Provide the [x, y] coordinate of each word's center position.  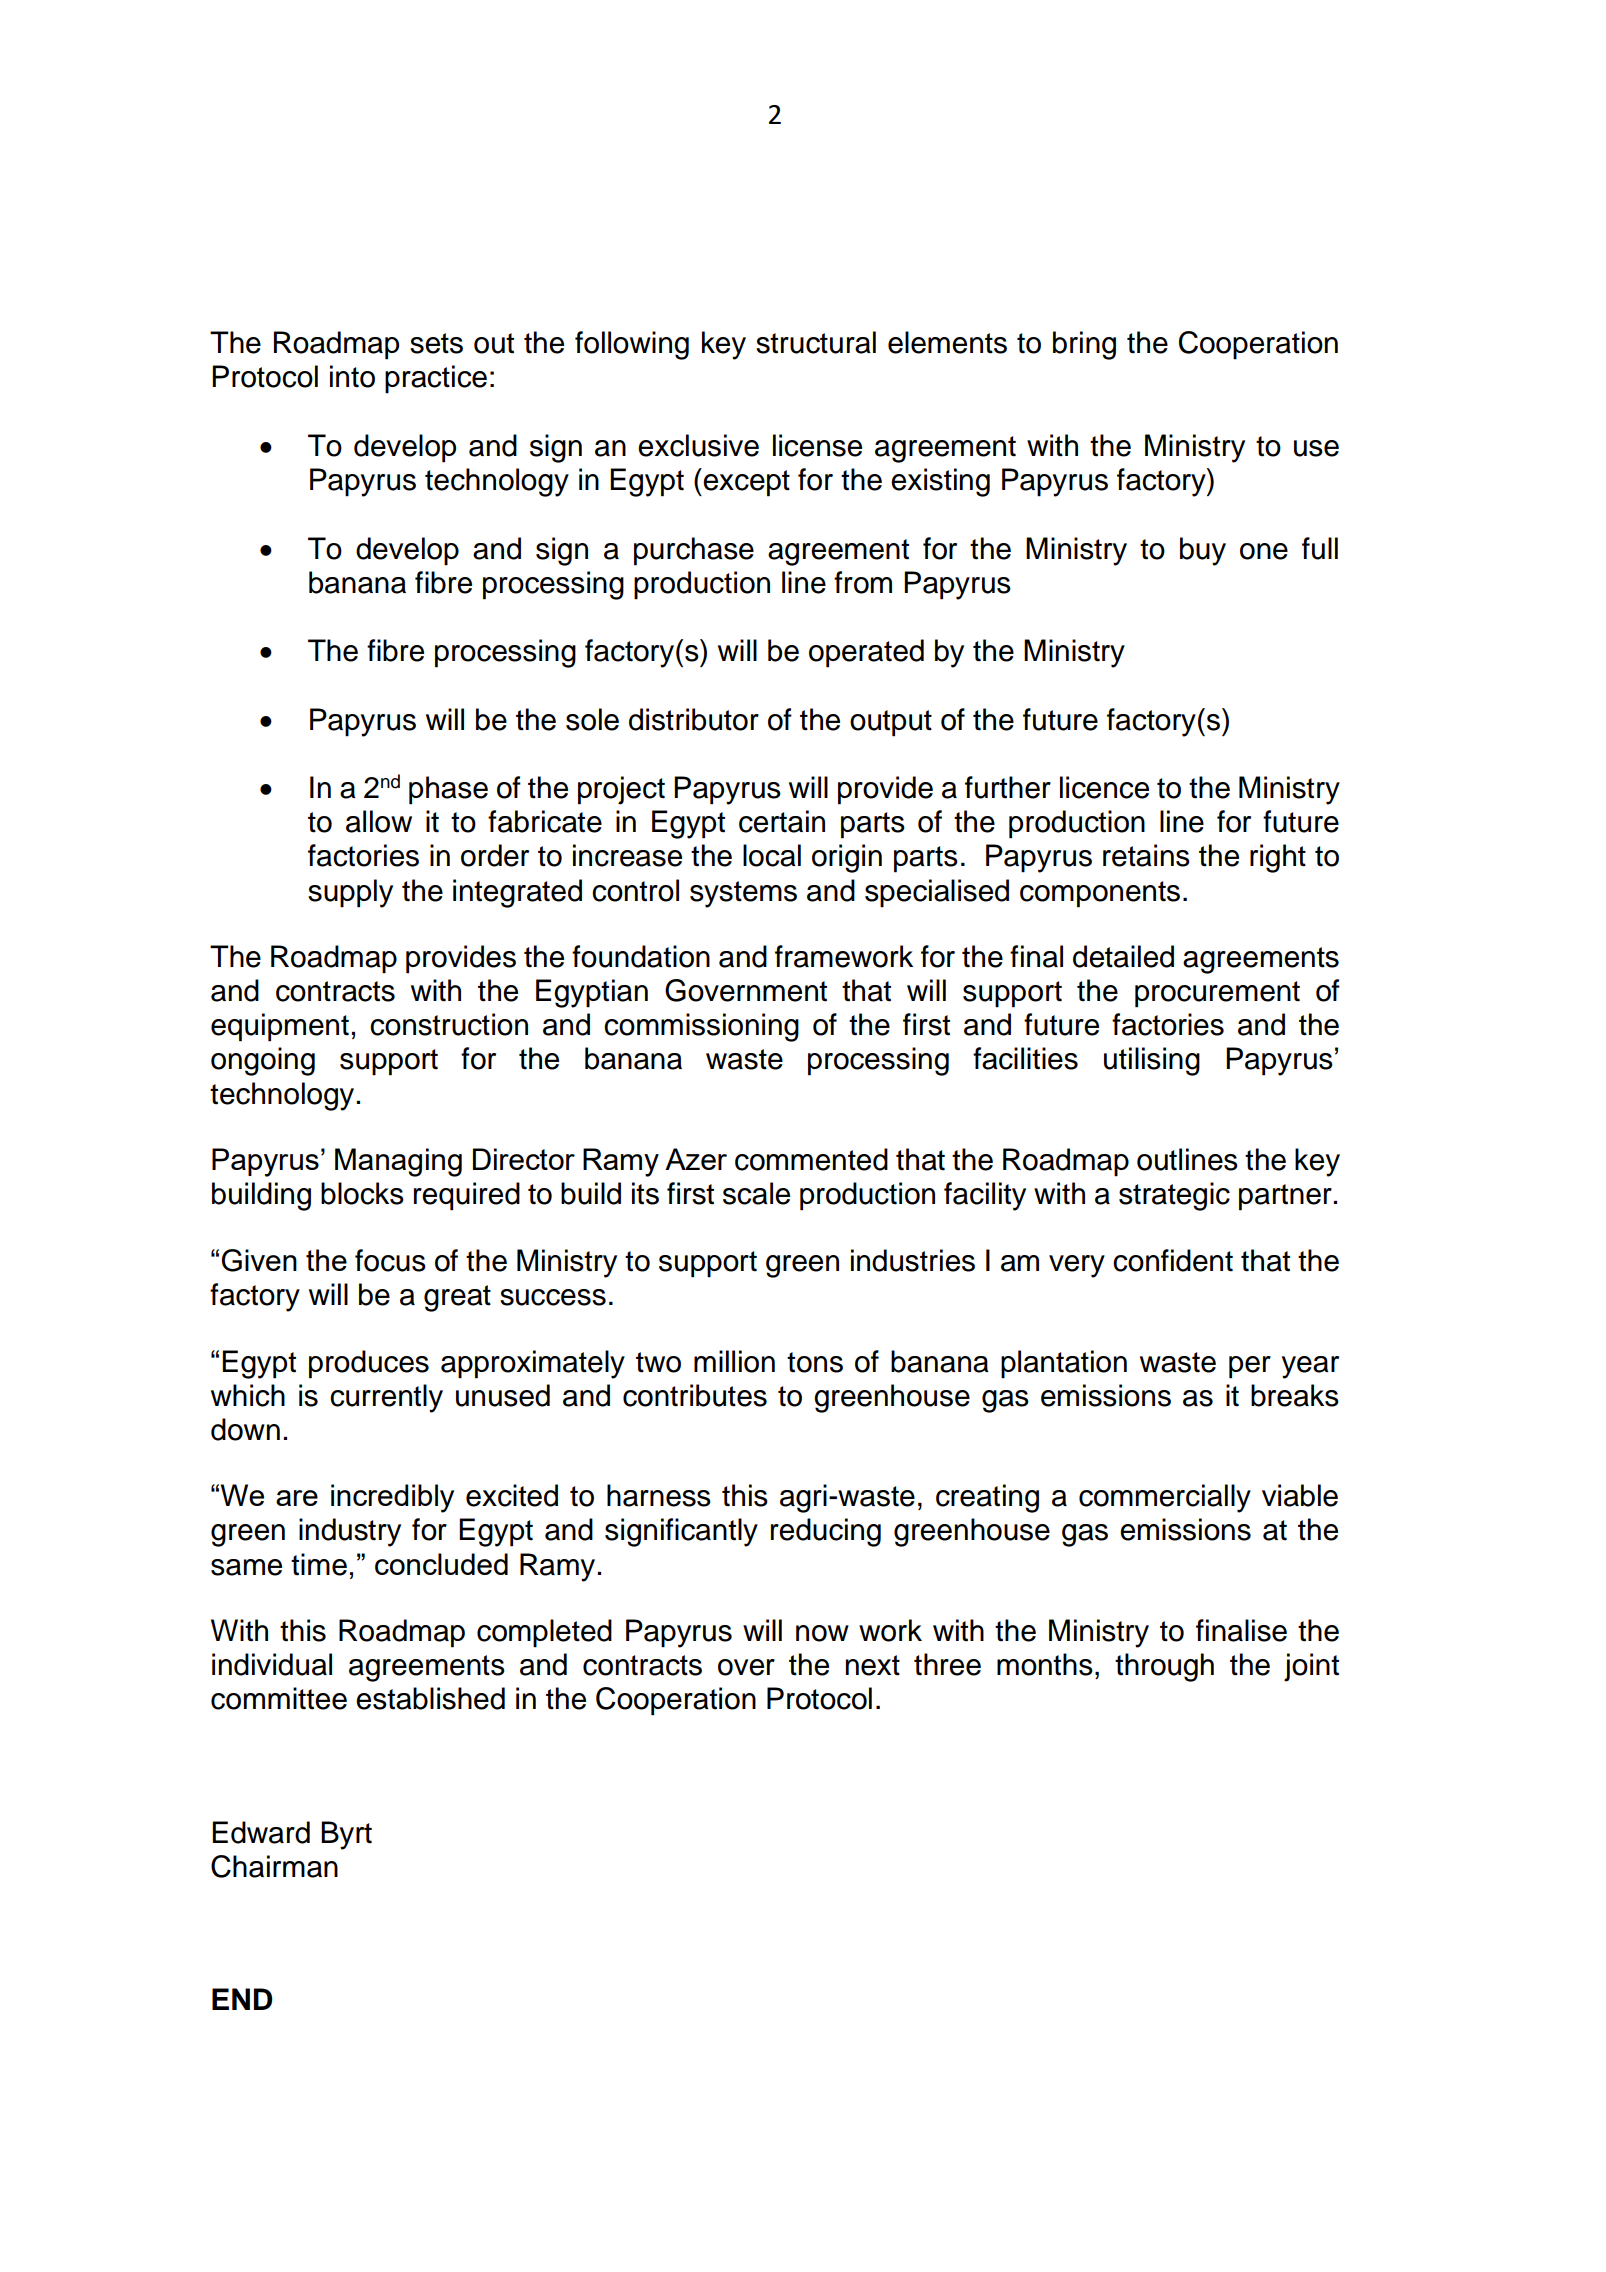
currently [386, 1398]
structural [816, 342]
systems [743, 894]
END [242, 1999]
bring [1084, 345]
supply [350, 893]
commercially [1165, 1498]
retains [1146, 855]
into [352, 376]
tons [815, 1362]
